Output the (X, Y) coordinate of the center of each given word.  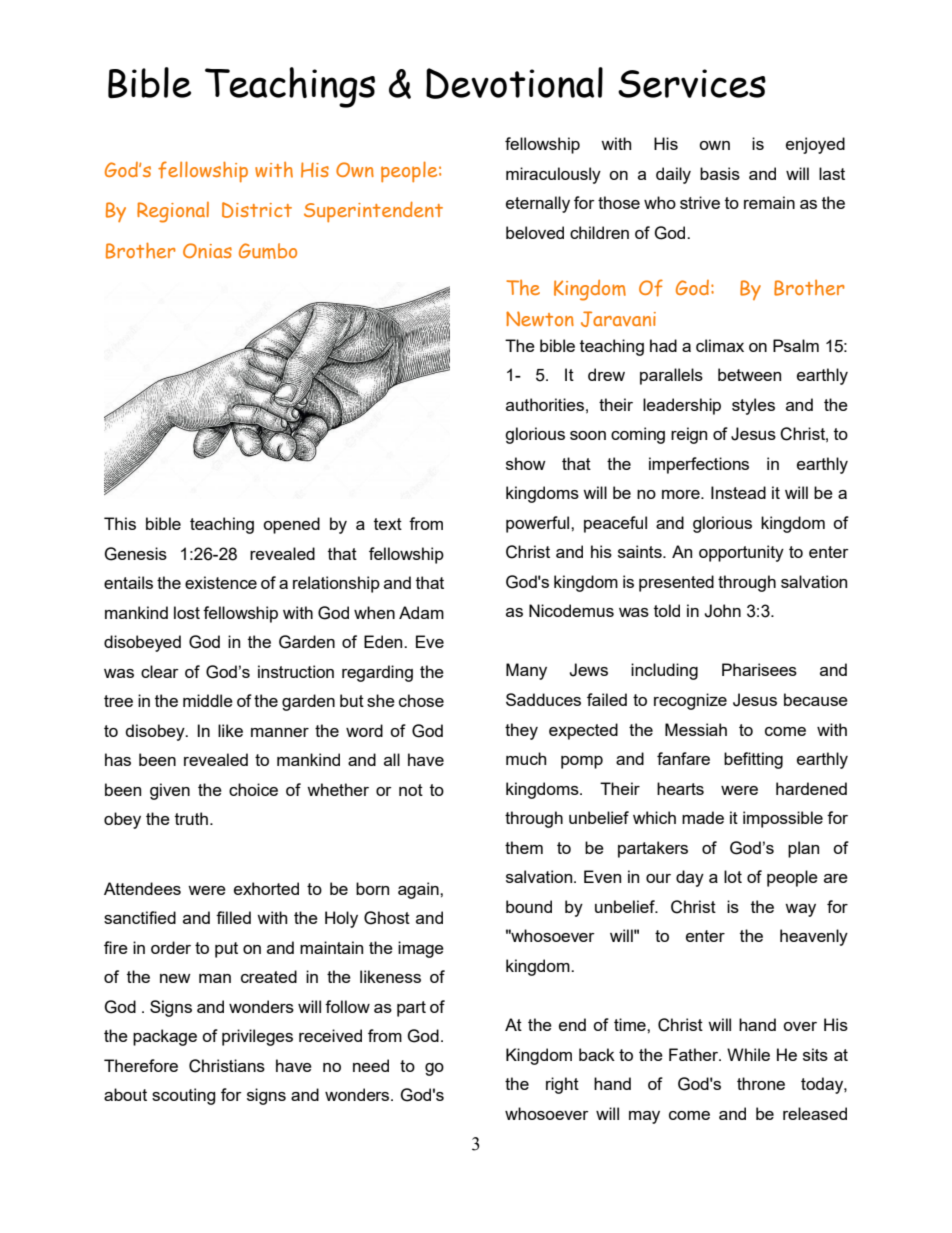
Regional (173, 212)
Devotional (514, 83)
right (562, 1085)
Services (692, 83)
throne (761, 1083)
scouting (184, 1096)
